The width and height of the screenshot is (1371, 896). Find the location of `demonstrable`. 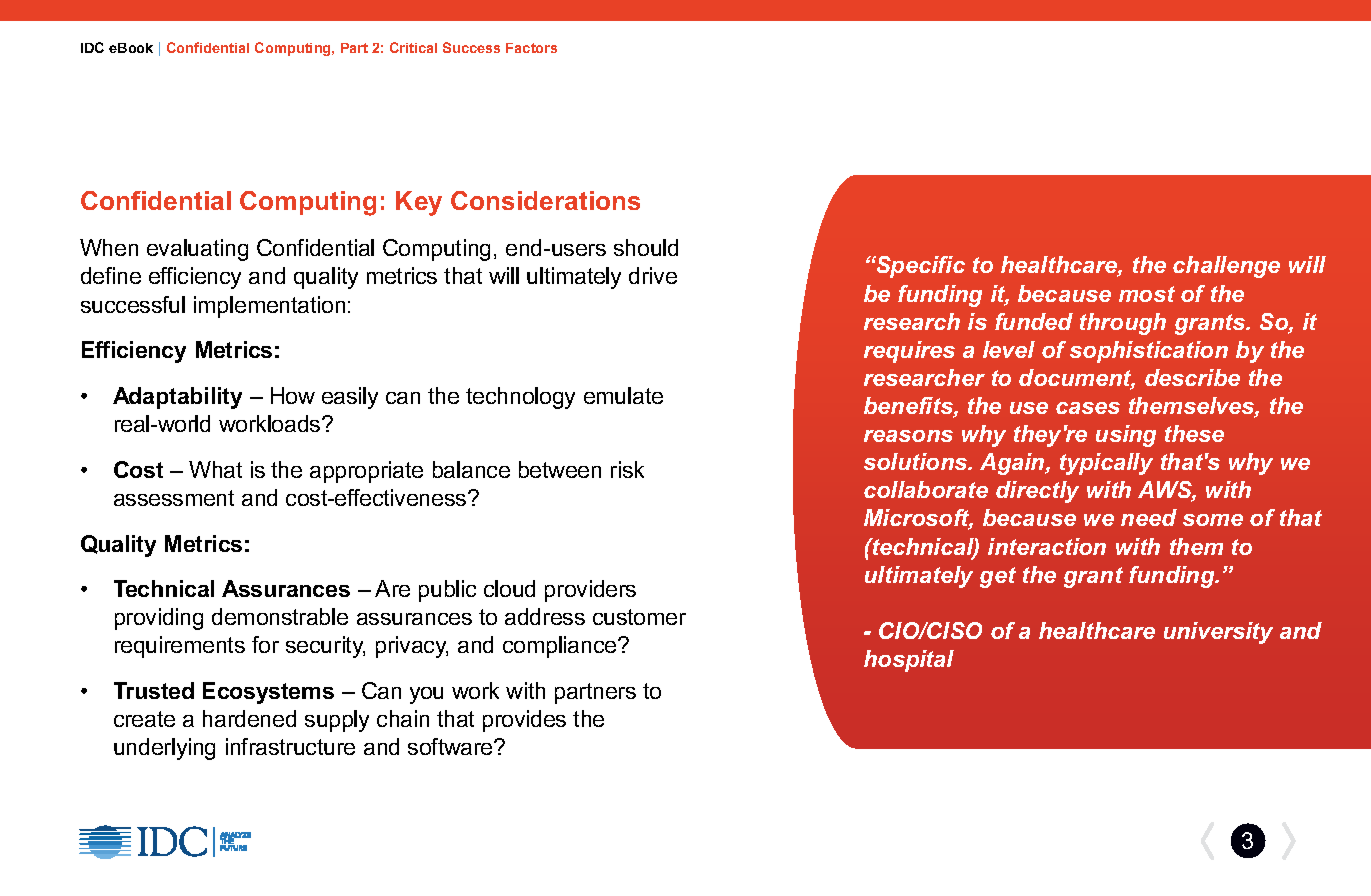

demonstrable is located at coordinates (280, 616).
